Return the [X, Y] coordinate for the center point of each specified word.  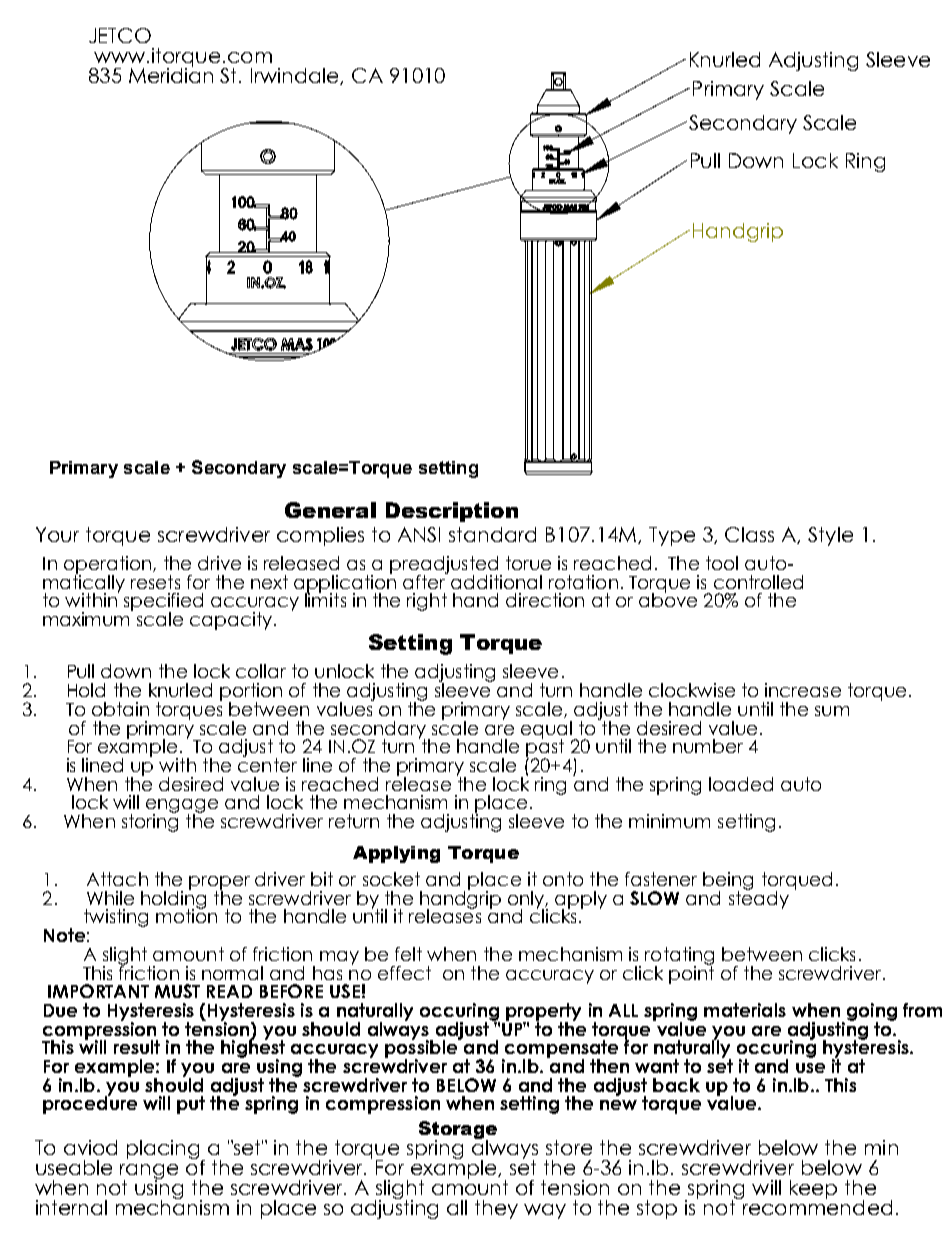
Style [830, 536]
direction [545, 600]
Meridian [171, 74]
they [496, 1209]
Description [452, 512]
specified [163, 603]
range [149, 1173]
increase [803, 690]
